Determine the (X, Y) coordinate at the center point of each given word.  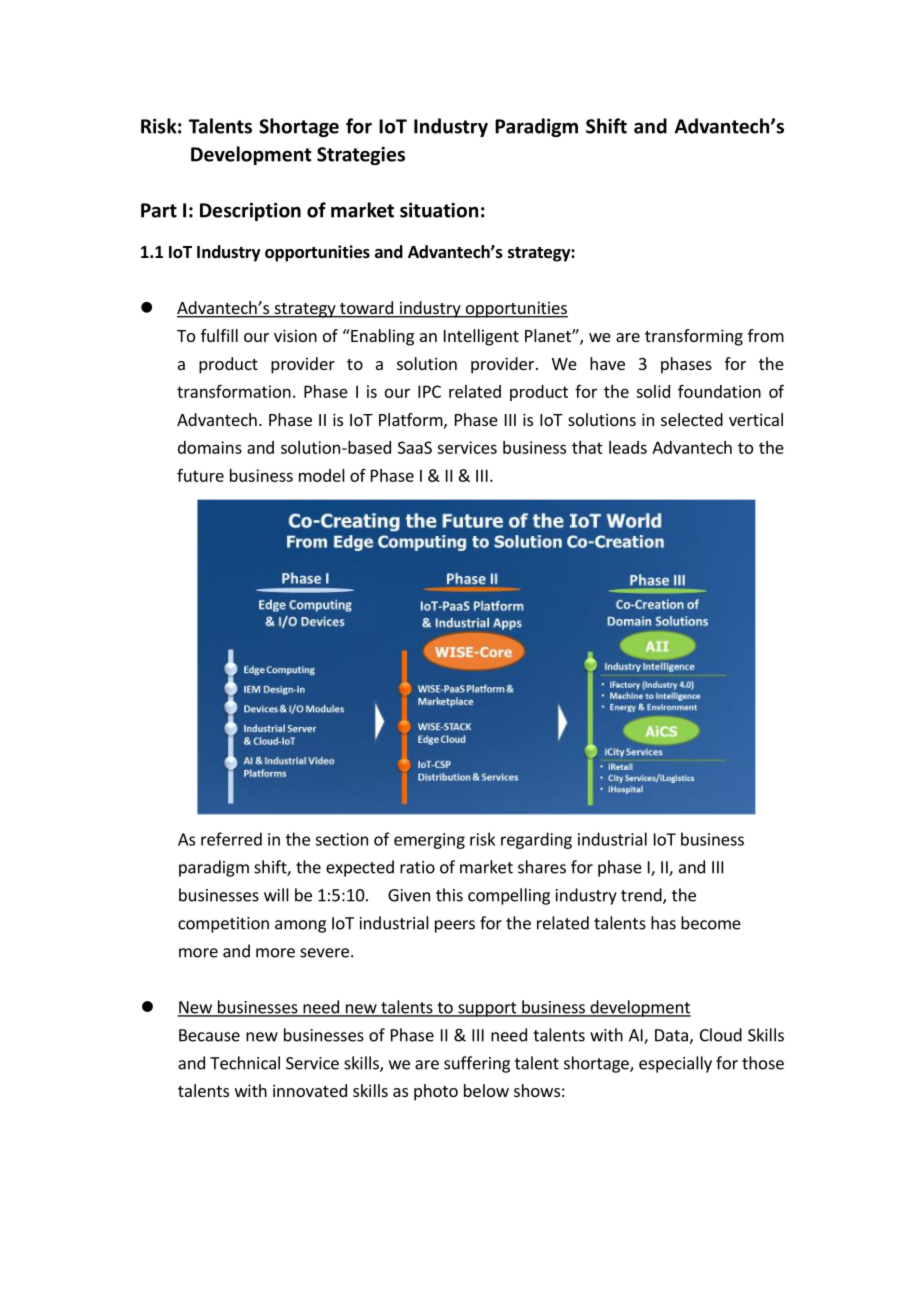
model (322, 475)
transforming (694, 337)
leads (628, 447)
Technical (245, 1063)
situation (439, 210)
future (200, 475)
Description (250, 212)
